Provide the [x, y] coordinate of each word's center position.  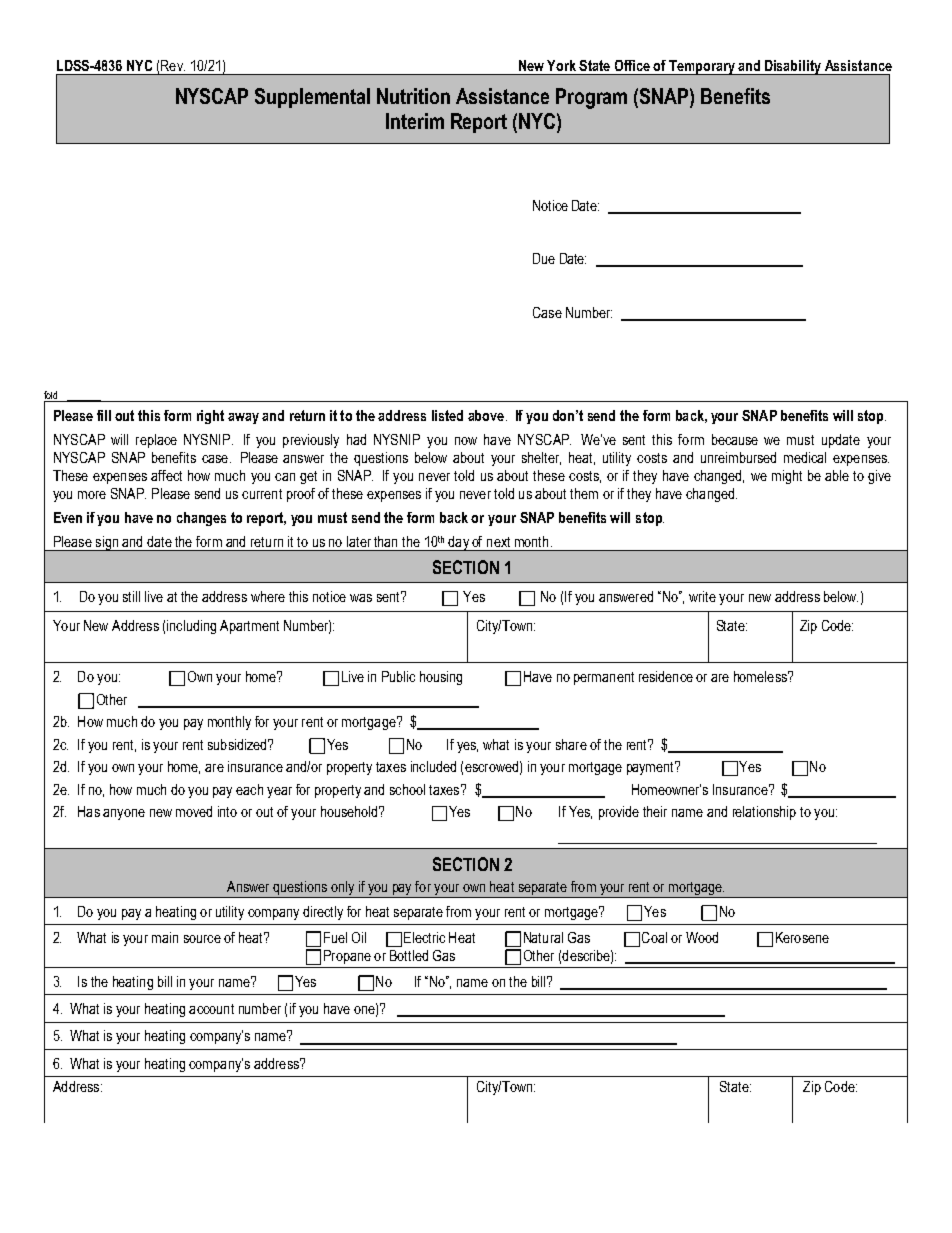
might [787, 477]
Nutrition [413, 96]
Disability [793, 67]
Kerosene [802, 937]
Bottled [409, 955]
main [165, 937]
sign [106, 543]
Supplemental [312, 98]
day [458, 543]
